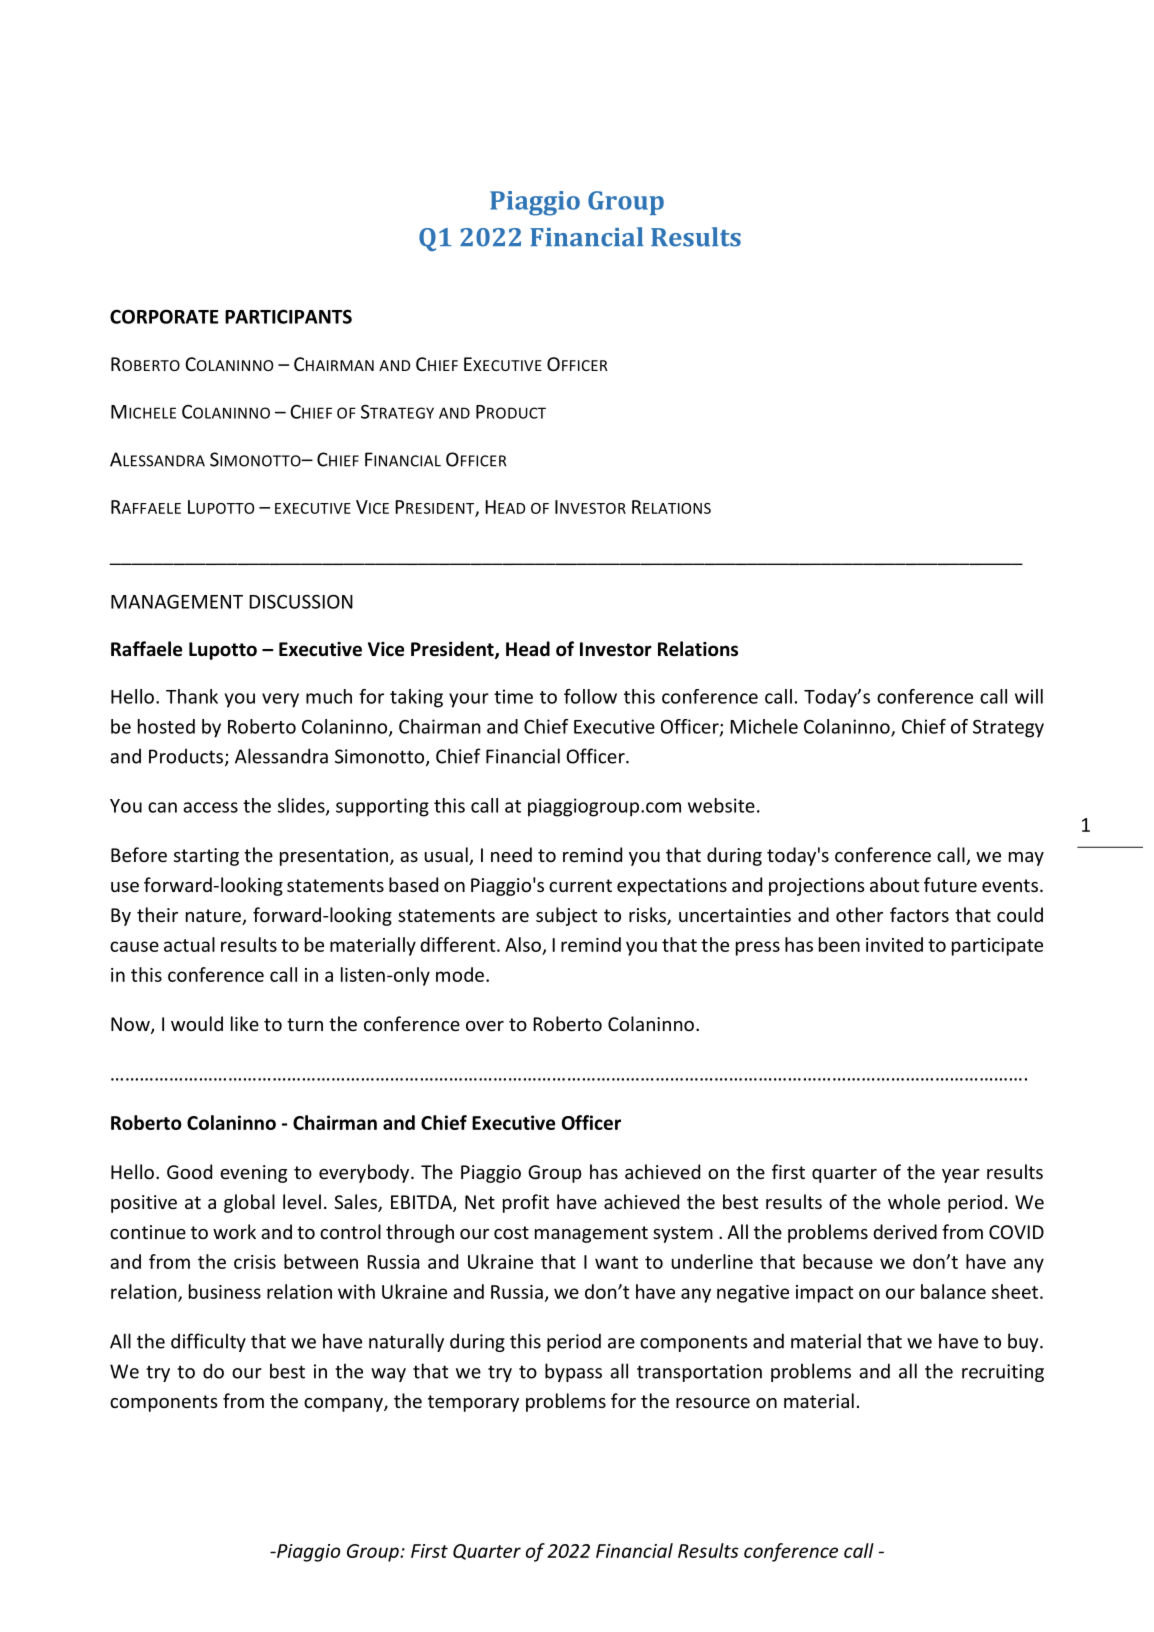 The width and height of the screenshot is (1154, 1632). Describe the element at coordinates (485, 1026) in the screenshot. I see `over` at that location.
